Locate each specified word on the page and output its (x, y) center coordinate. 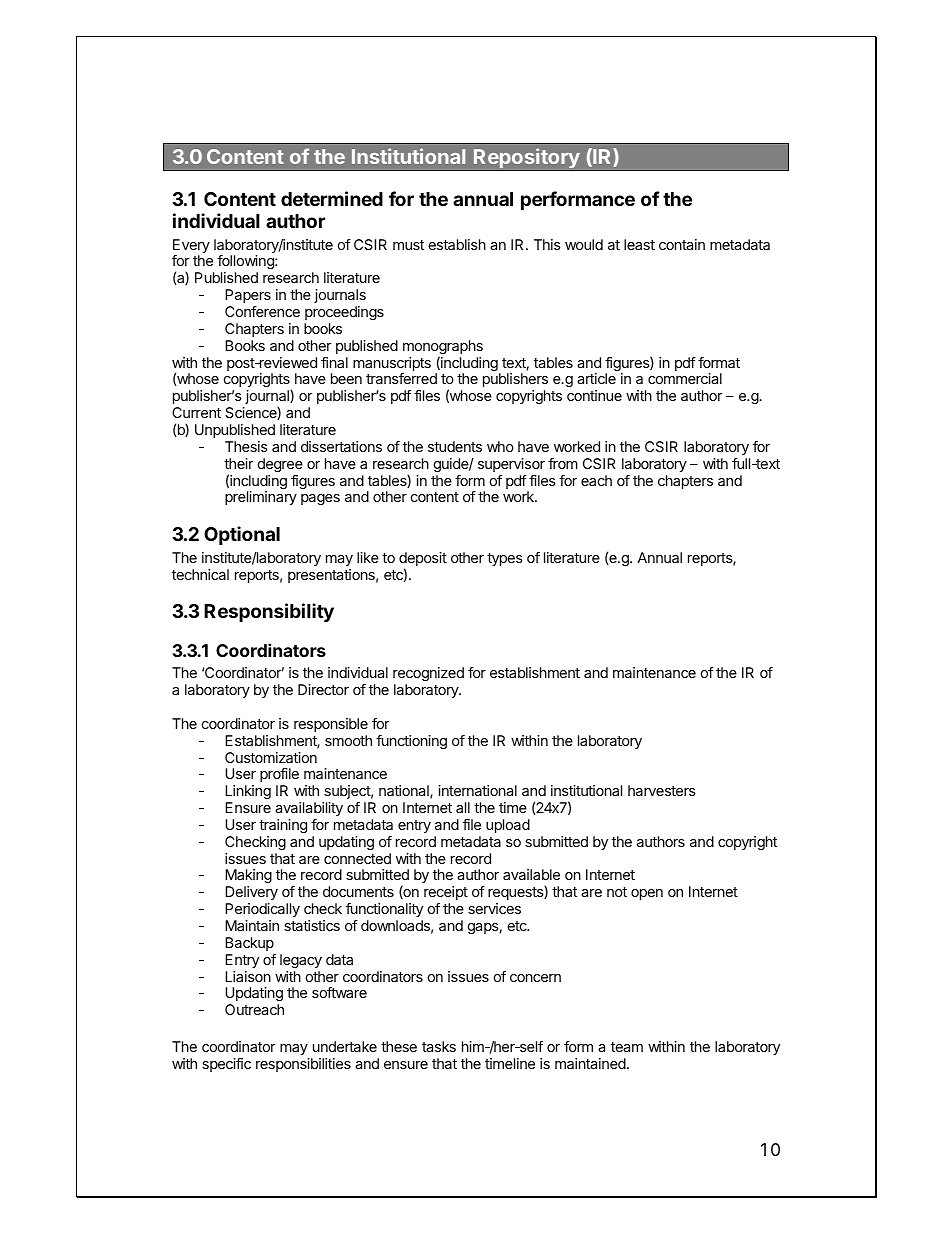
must (408, 245)
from (563, 463)
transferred (401, 378)
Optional (242, 535)
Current (196, 412)
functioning (411, 742)
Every (191, 247)
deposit (423, 560)
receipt (446, 893)
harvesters (662, 790)
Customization (271, 757)
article (596, 378)
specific (226, 1065)
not (617, 892)
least (639, 244)
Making (248, 878)
